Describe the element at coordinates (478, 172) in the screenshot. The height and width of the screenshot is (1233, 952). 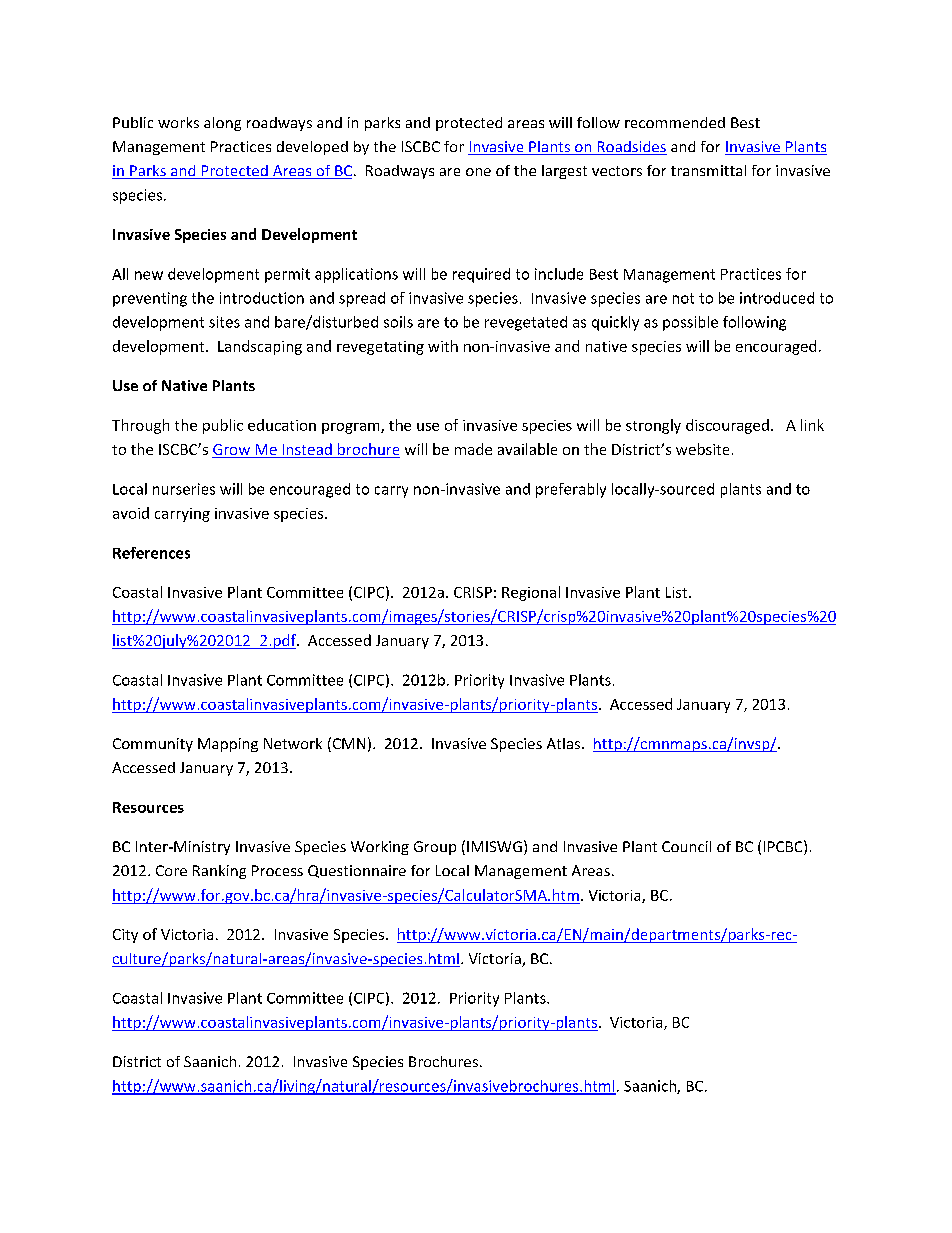
I see `one` at that location.
